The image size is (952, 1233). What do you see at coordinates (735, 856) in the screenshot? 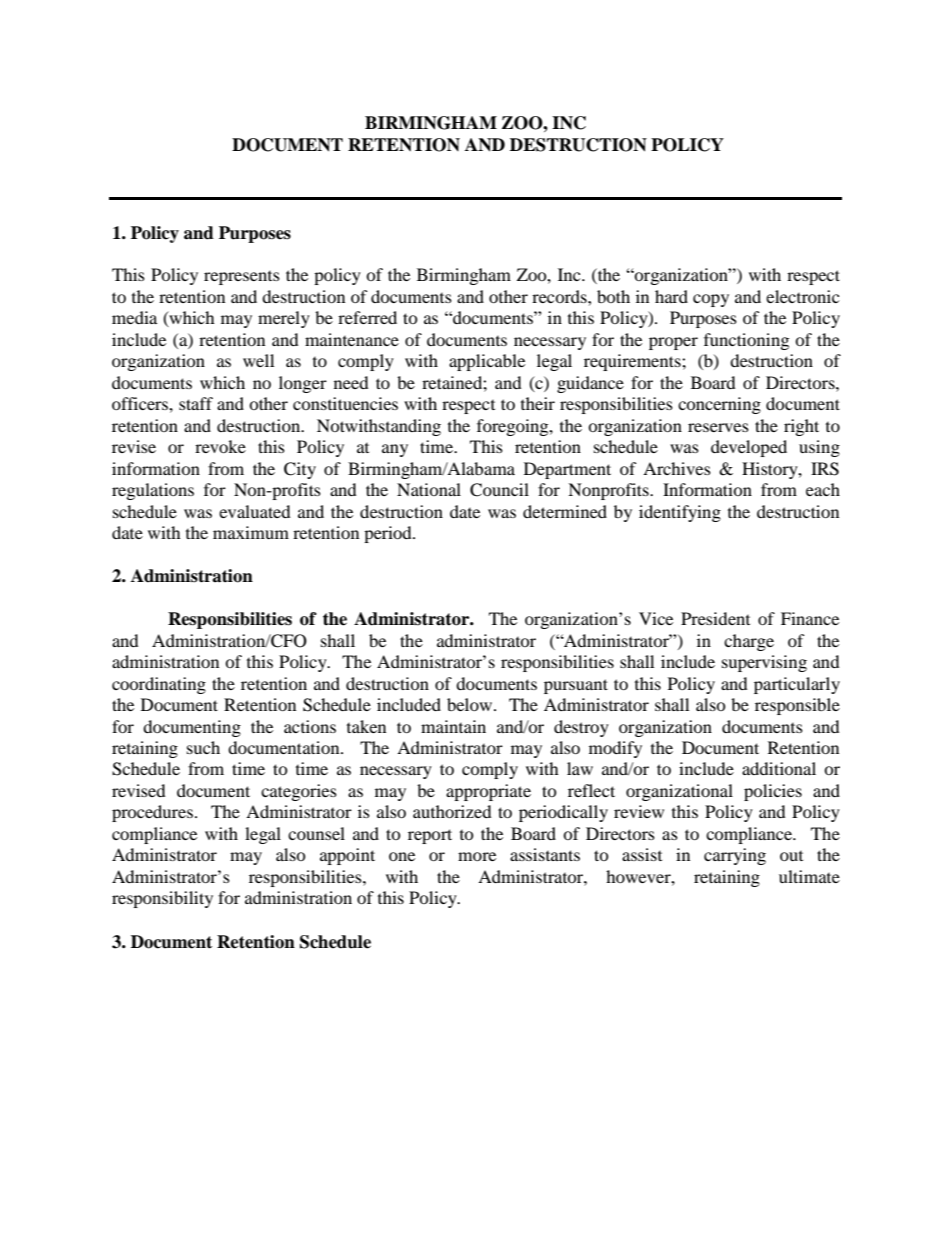
I see `carrying` at bounding box center [735, 856].
